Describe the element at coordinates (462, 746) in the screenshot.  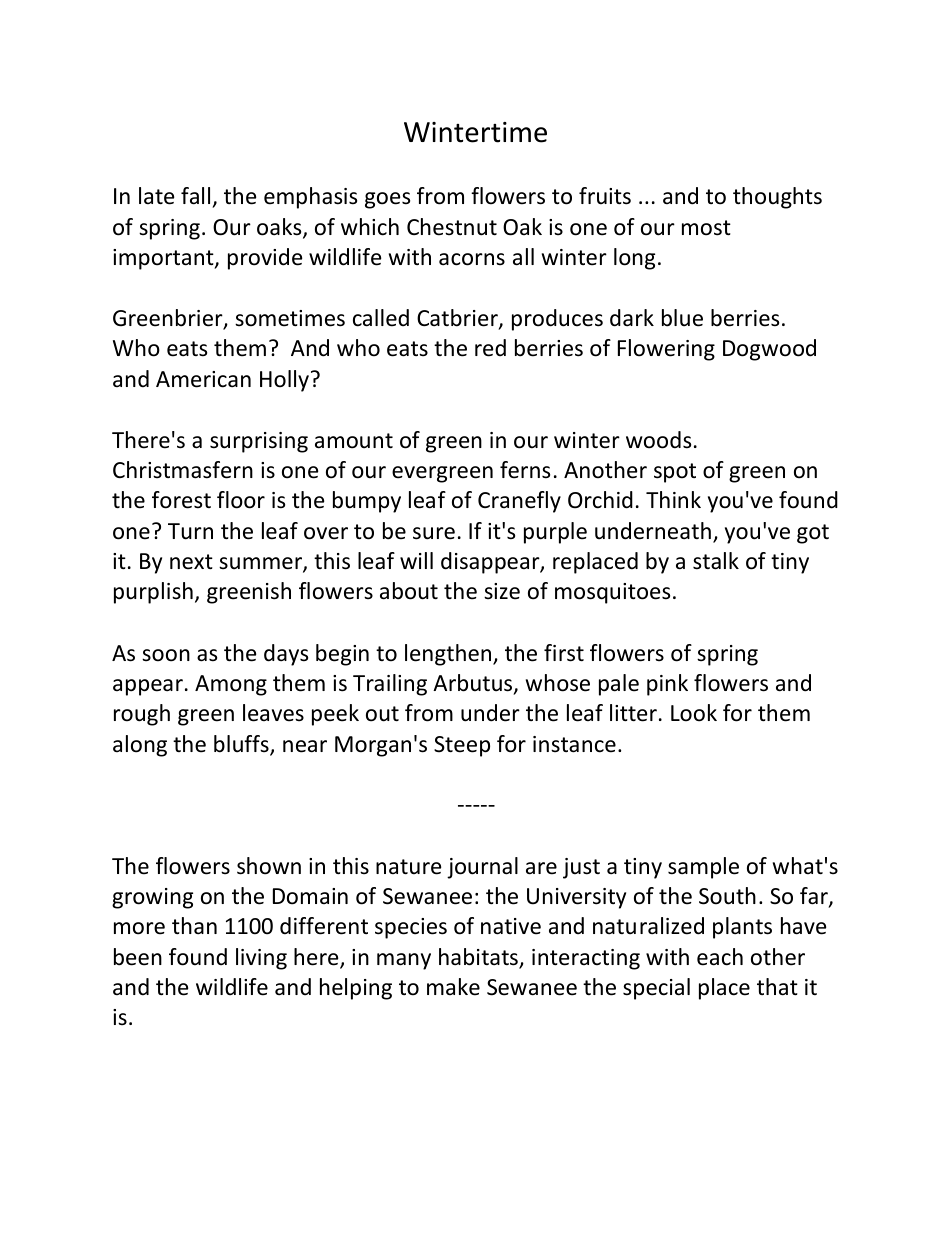
I see `Steep` at that location.
